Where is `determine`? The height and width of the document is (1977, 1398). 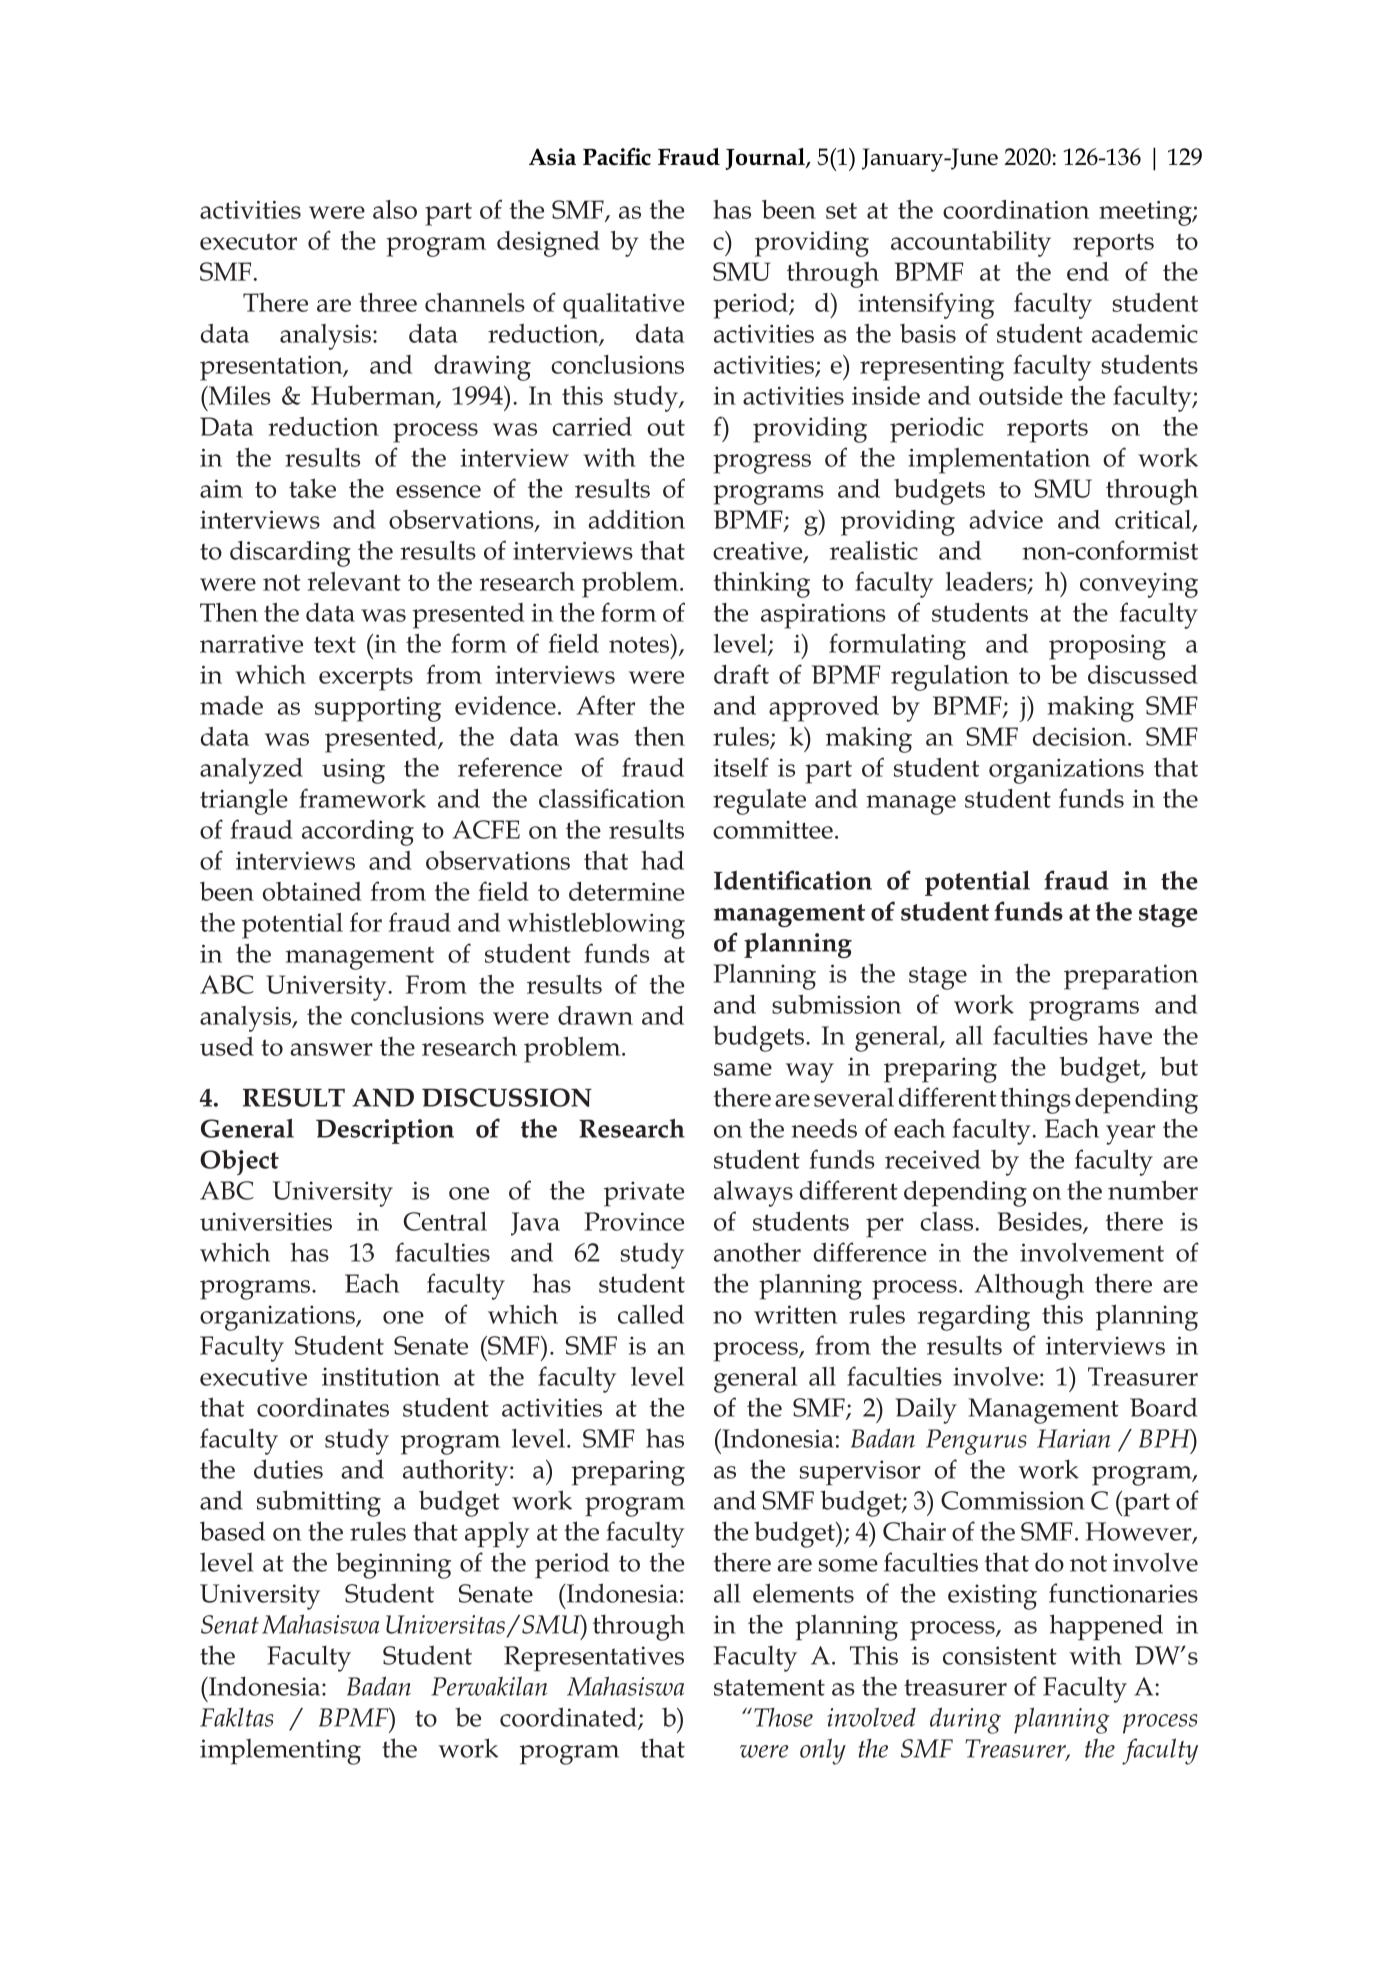 determine is located at coordinates (626, 891).
